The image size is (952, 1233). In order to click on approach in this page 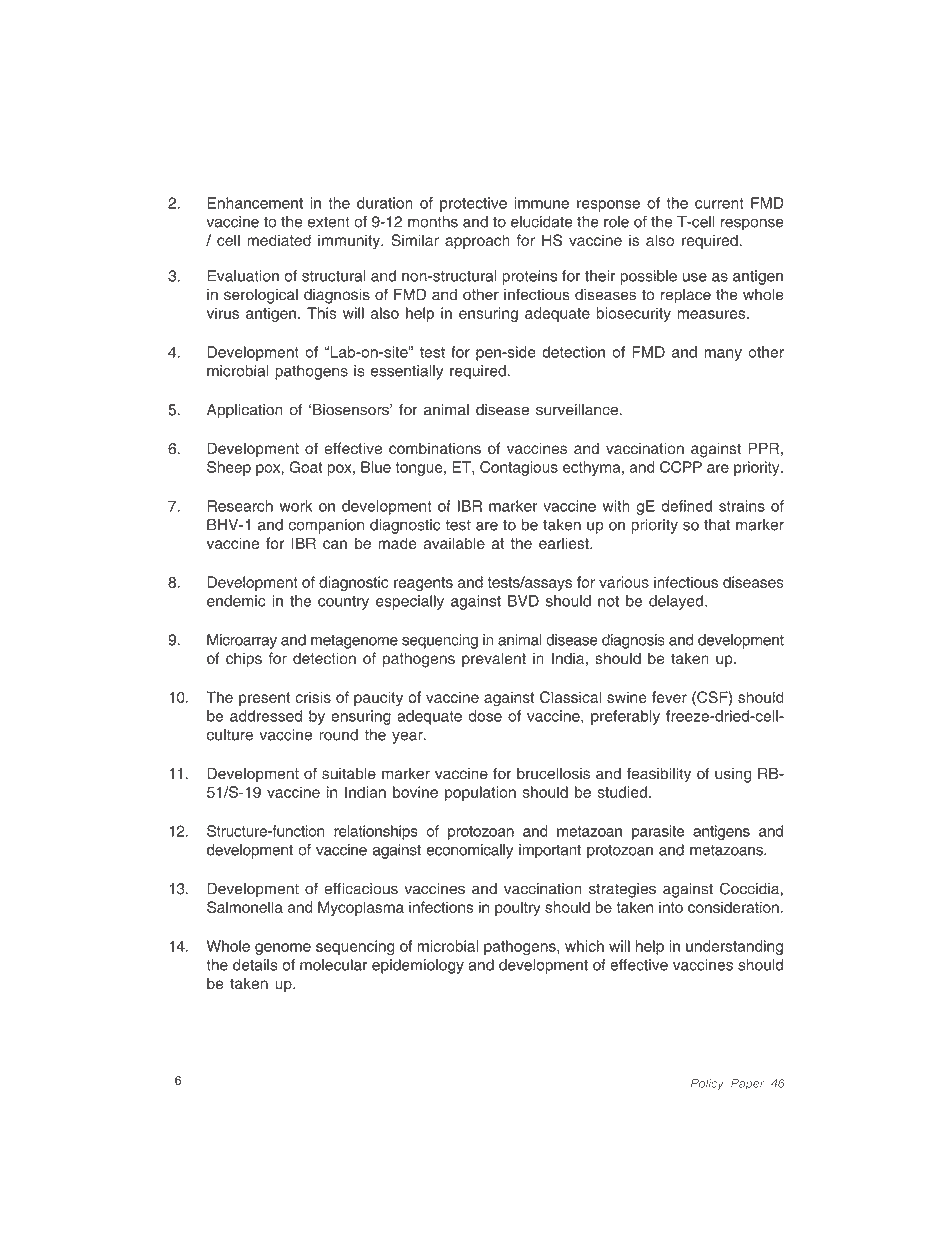, I will do `click(477, 241)`.
